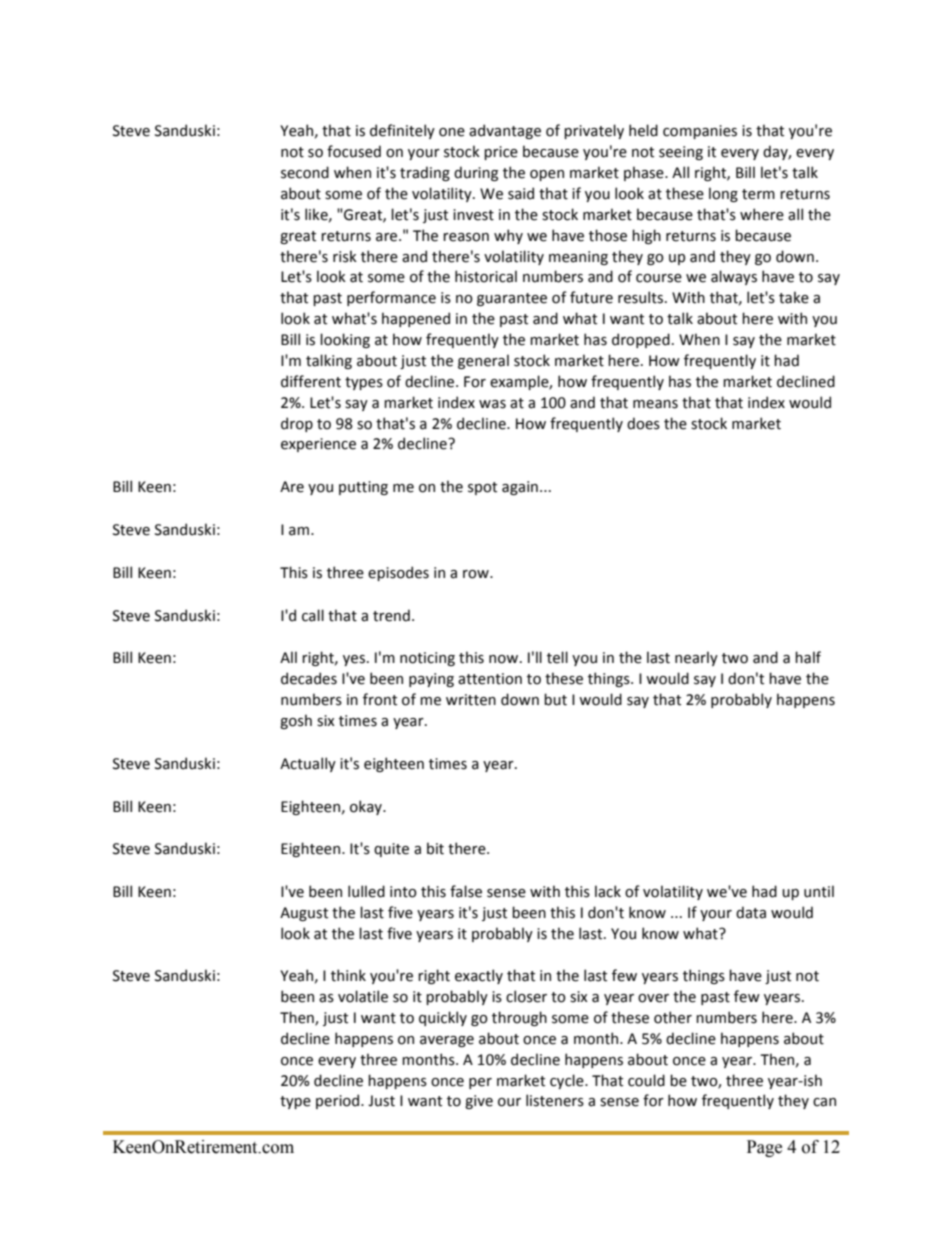 The image size is (952, 1233). Describe the element at coordinates (547, 175) in the screenshot. I see `open` at that location.
